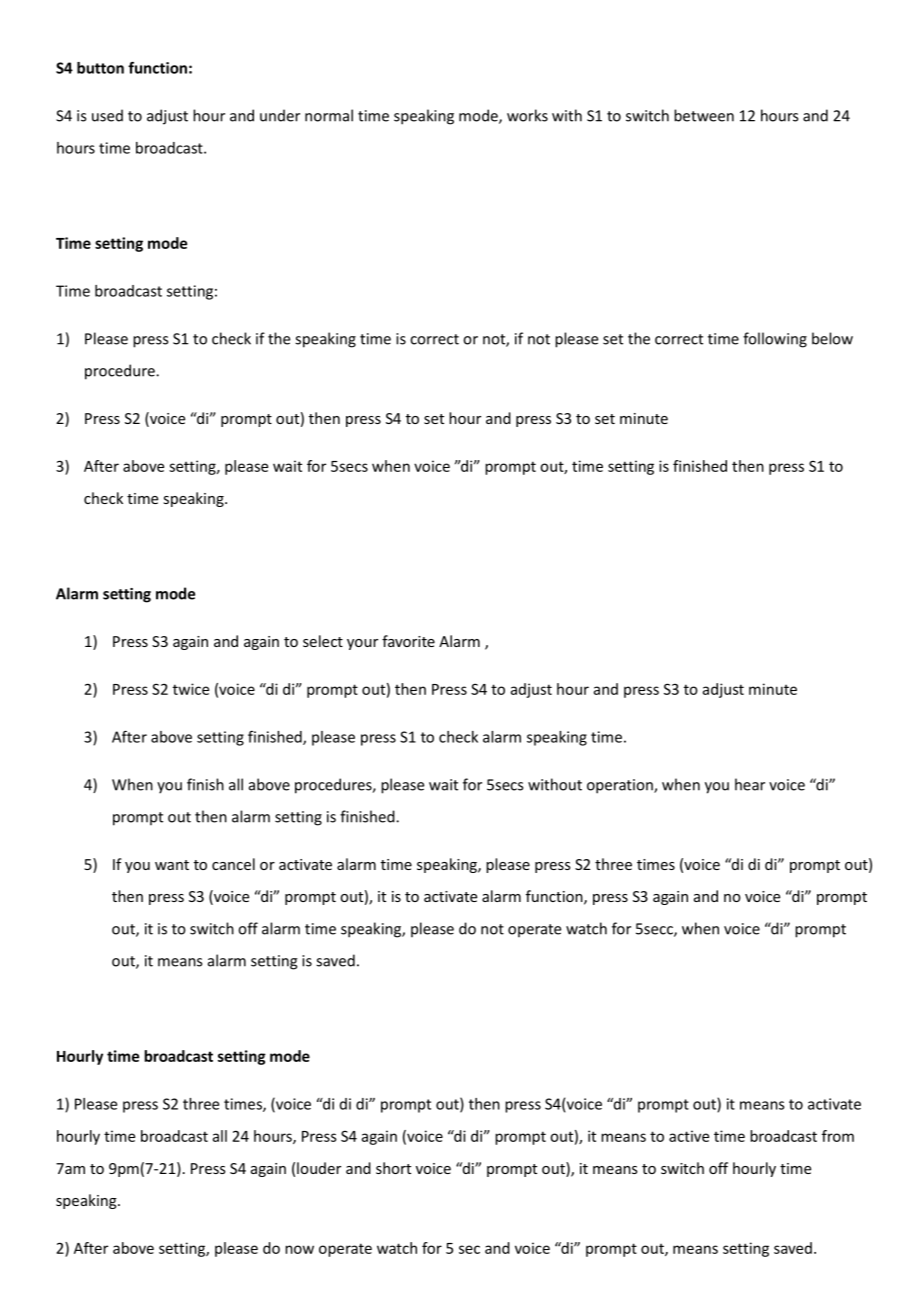  Describe the element at coordinates (323, 641) in the screenshot. I see `select` at that location.
